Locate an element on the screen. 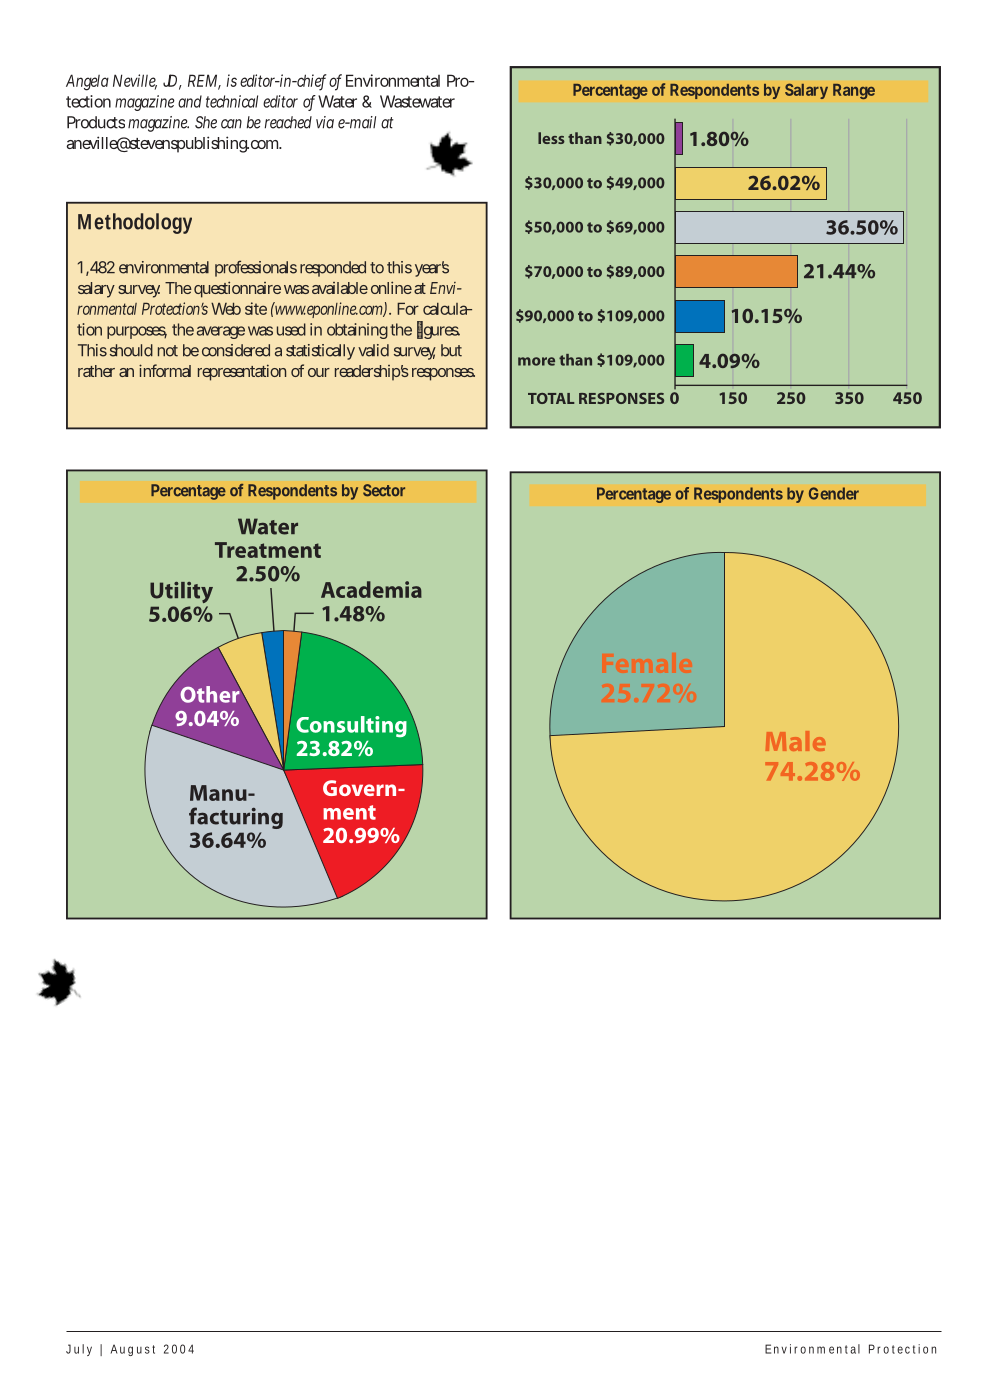  less is located at coordinates (551, 138).
